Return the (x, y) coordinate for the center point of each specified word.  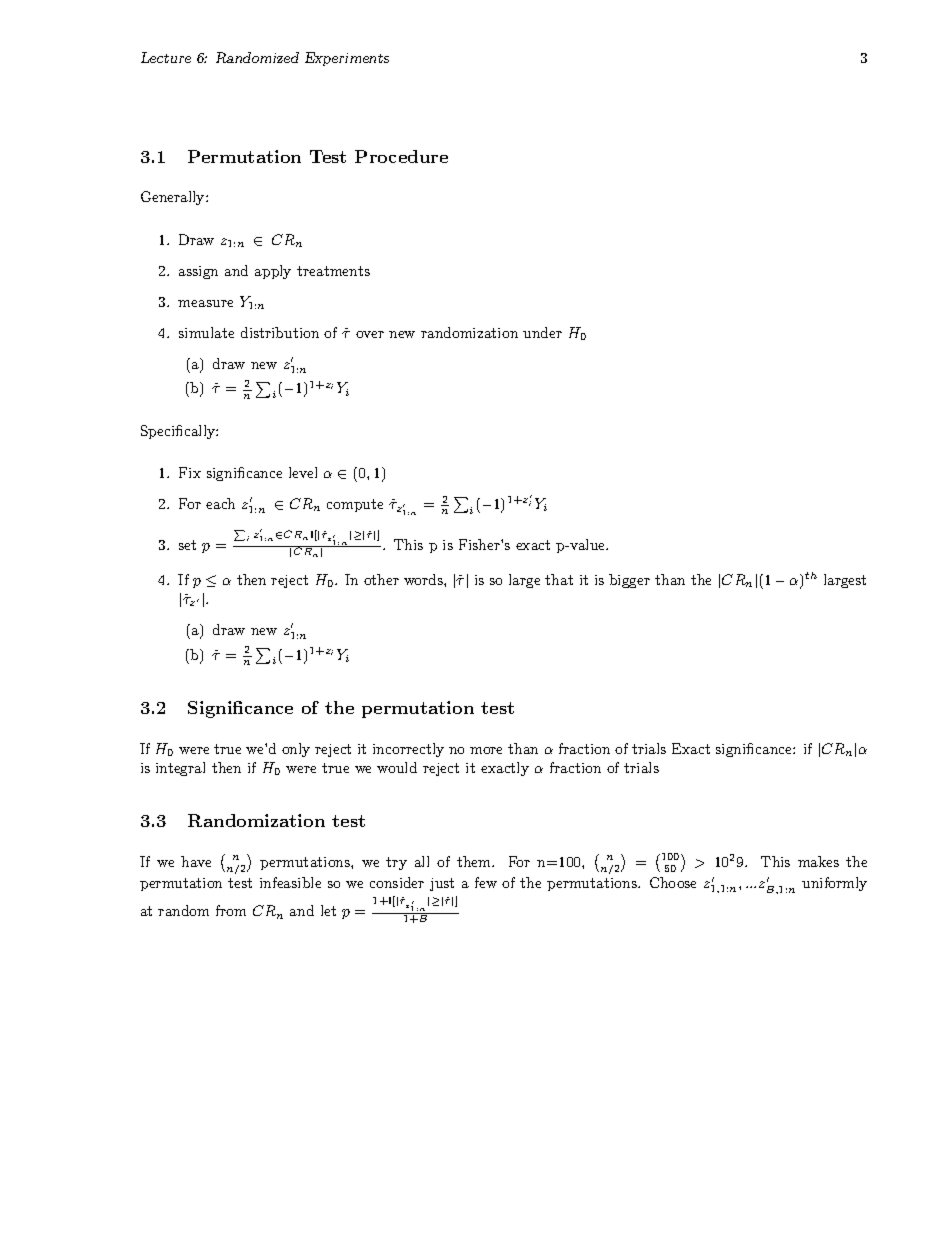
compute (355, 505)
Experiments (347, 59)
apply (273, 272)
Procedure (401, 156)
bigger (629, 581)
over (370, 334)
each (220, 503)
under (542, 332)
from (231, 910)
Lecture (166, 57)
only (296, 750)
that (559, 579)
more (486, 750)
